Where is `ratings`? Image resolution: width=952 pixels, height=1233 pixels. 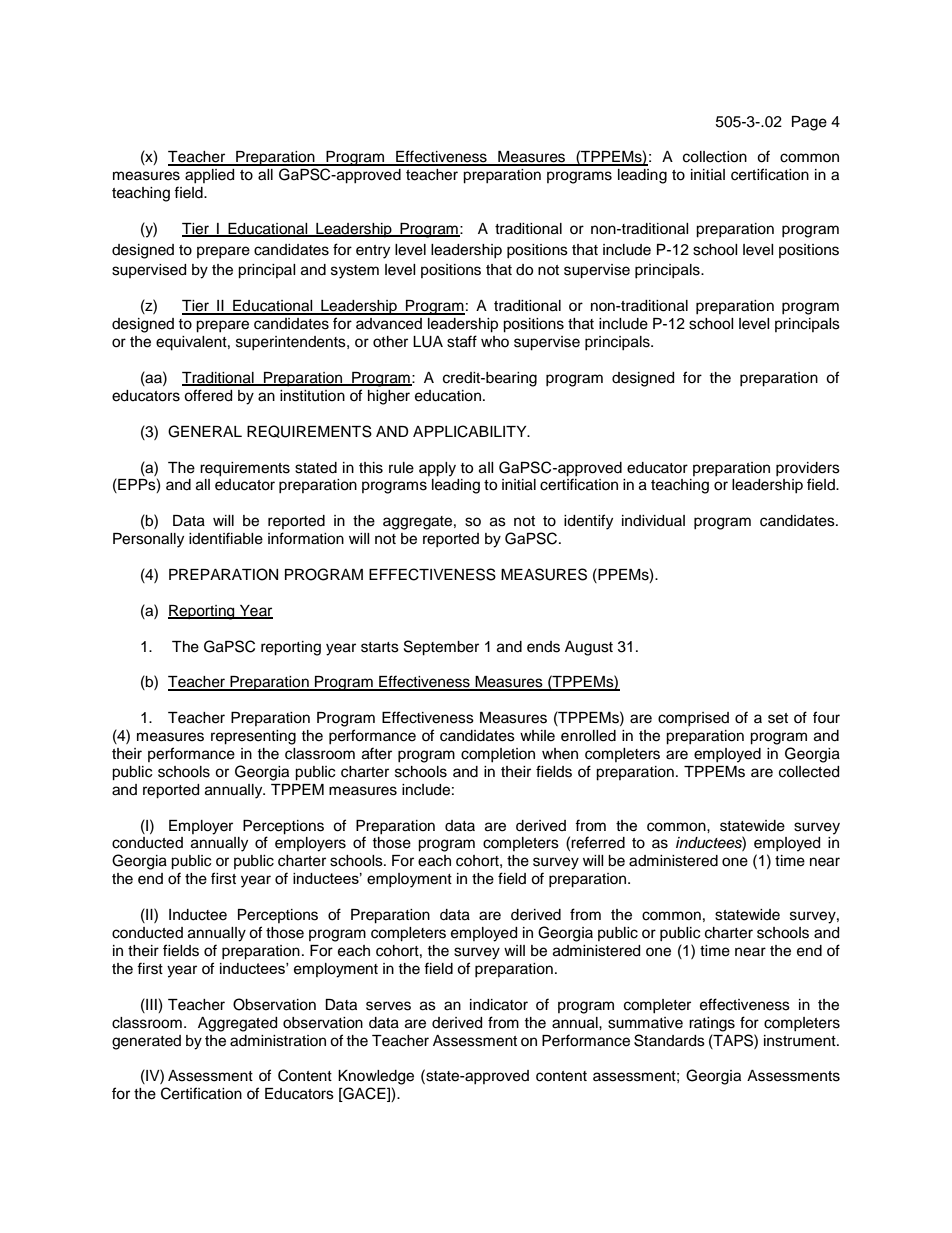
ratings is located at coordinates (712, 1024).
